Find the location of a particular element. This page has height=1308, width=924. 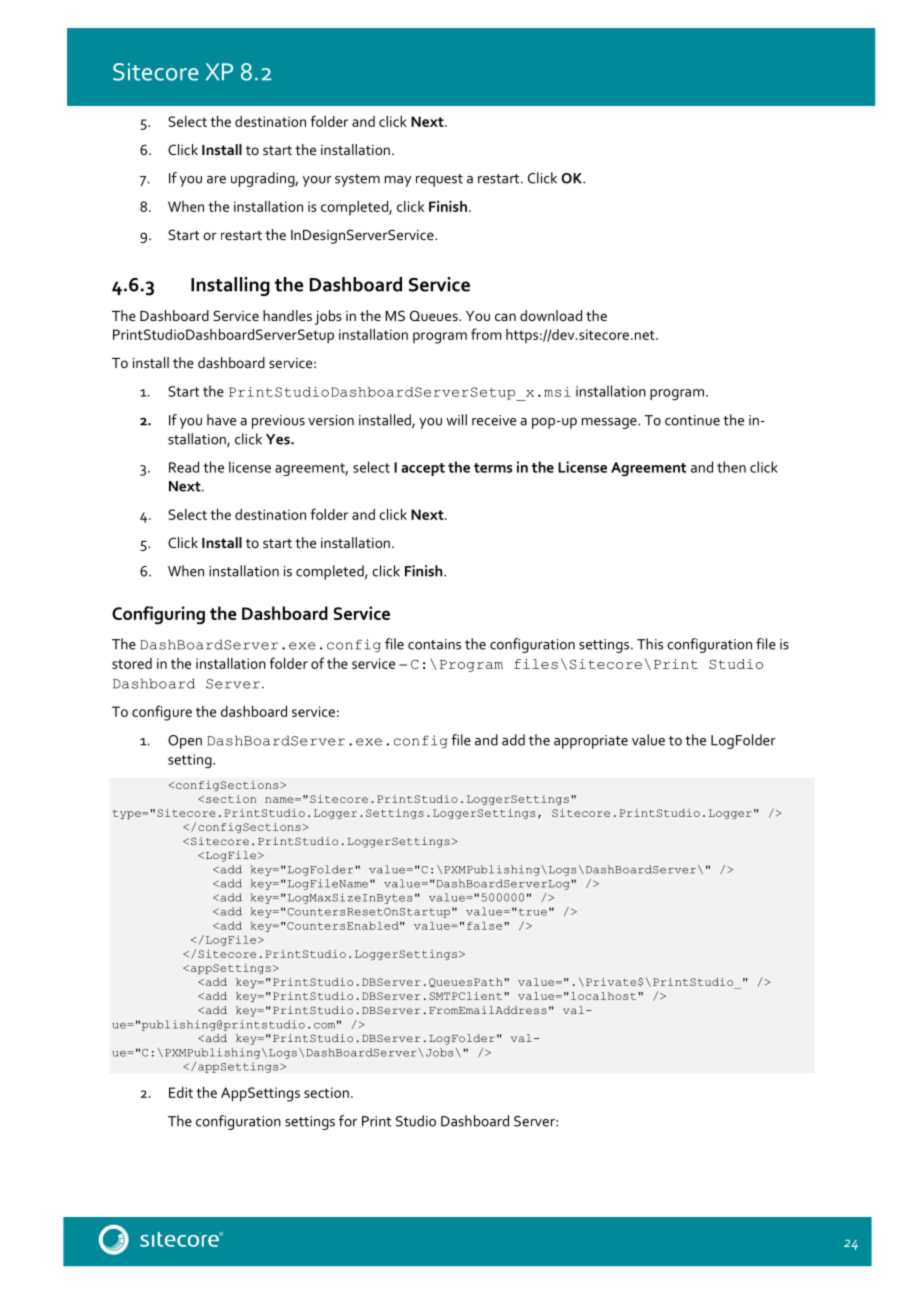

Open is located at coordinates (185, 742).
